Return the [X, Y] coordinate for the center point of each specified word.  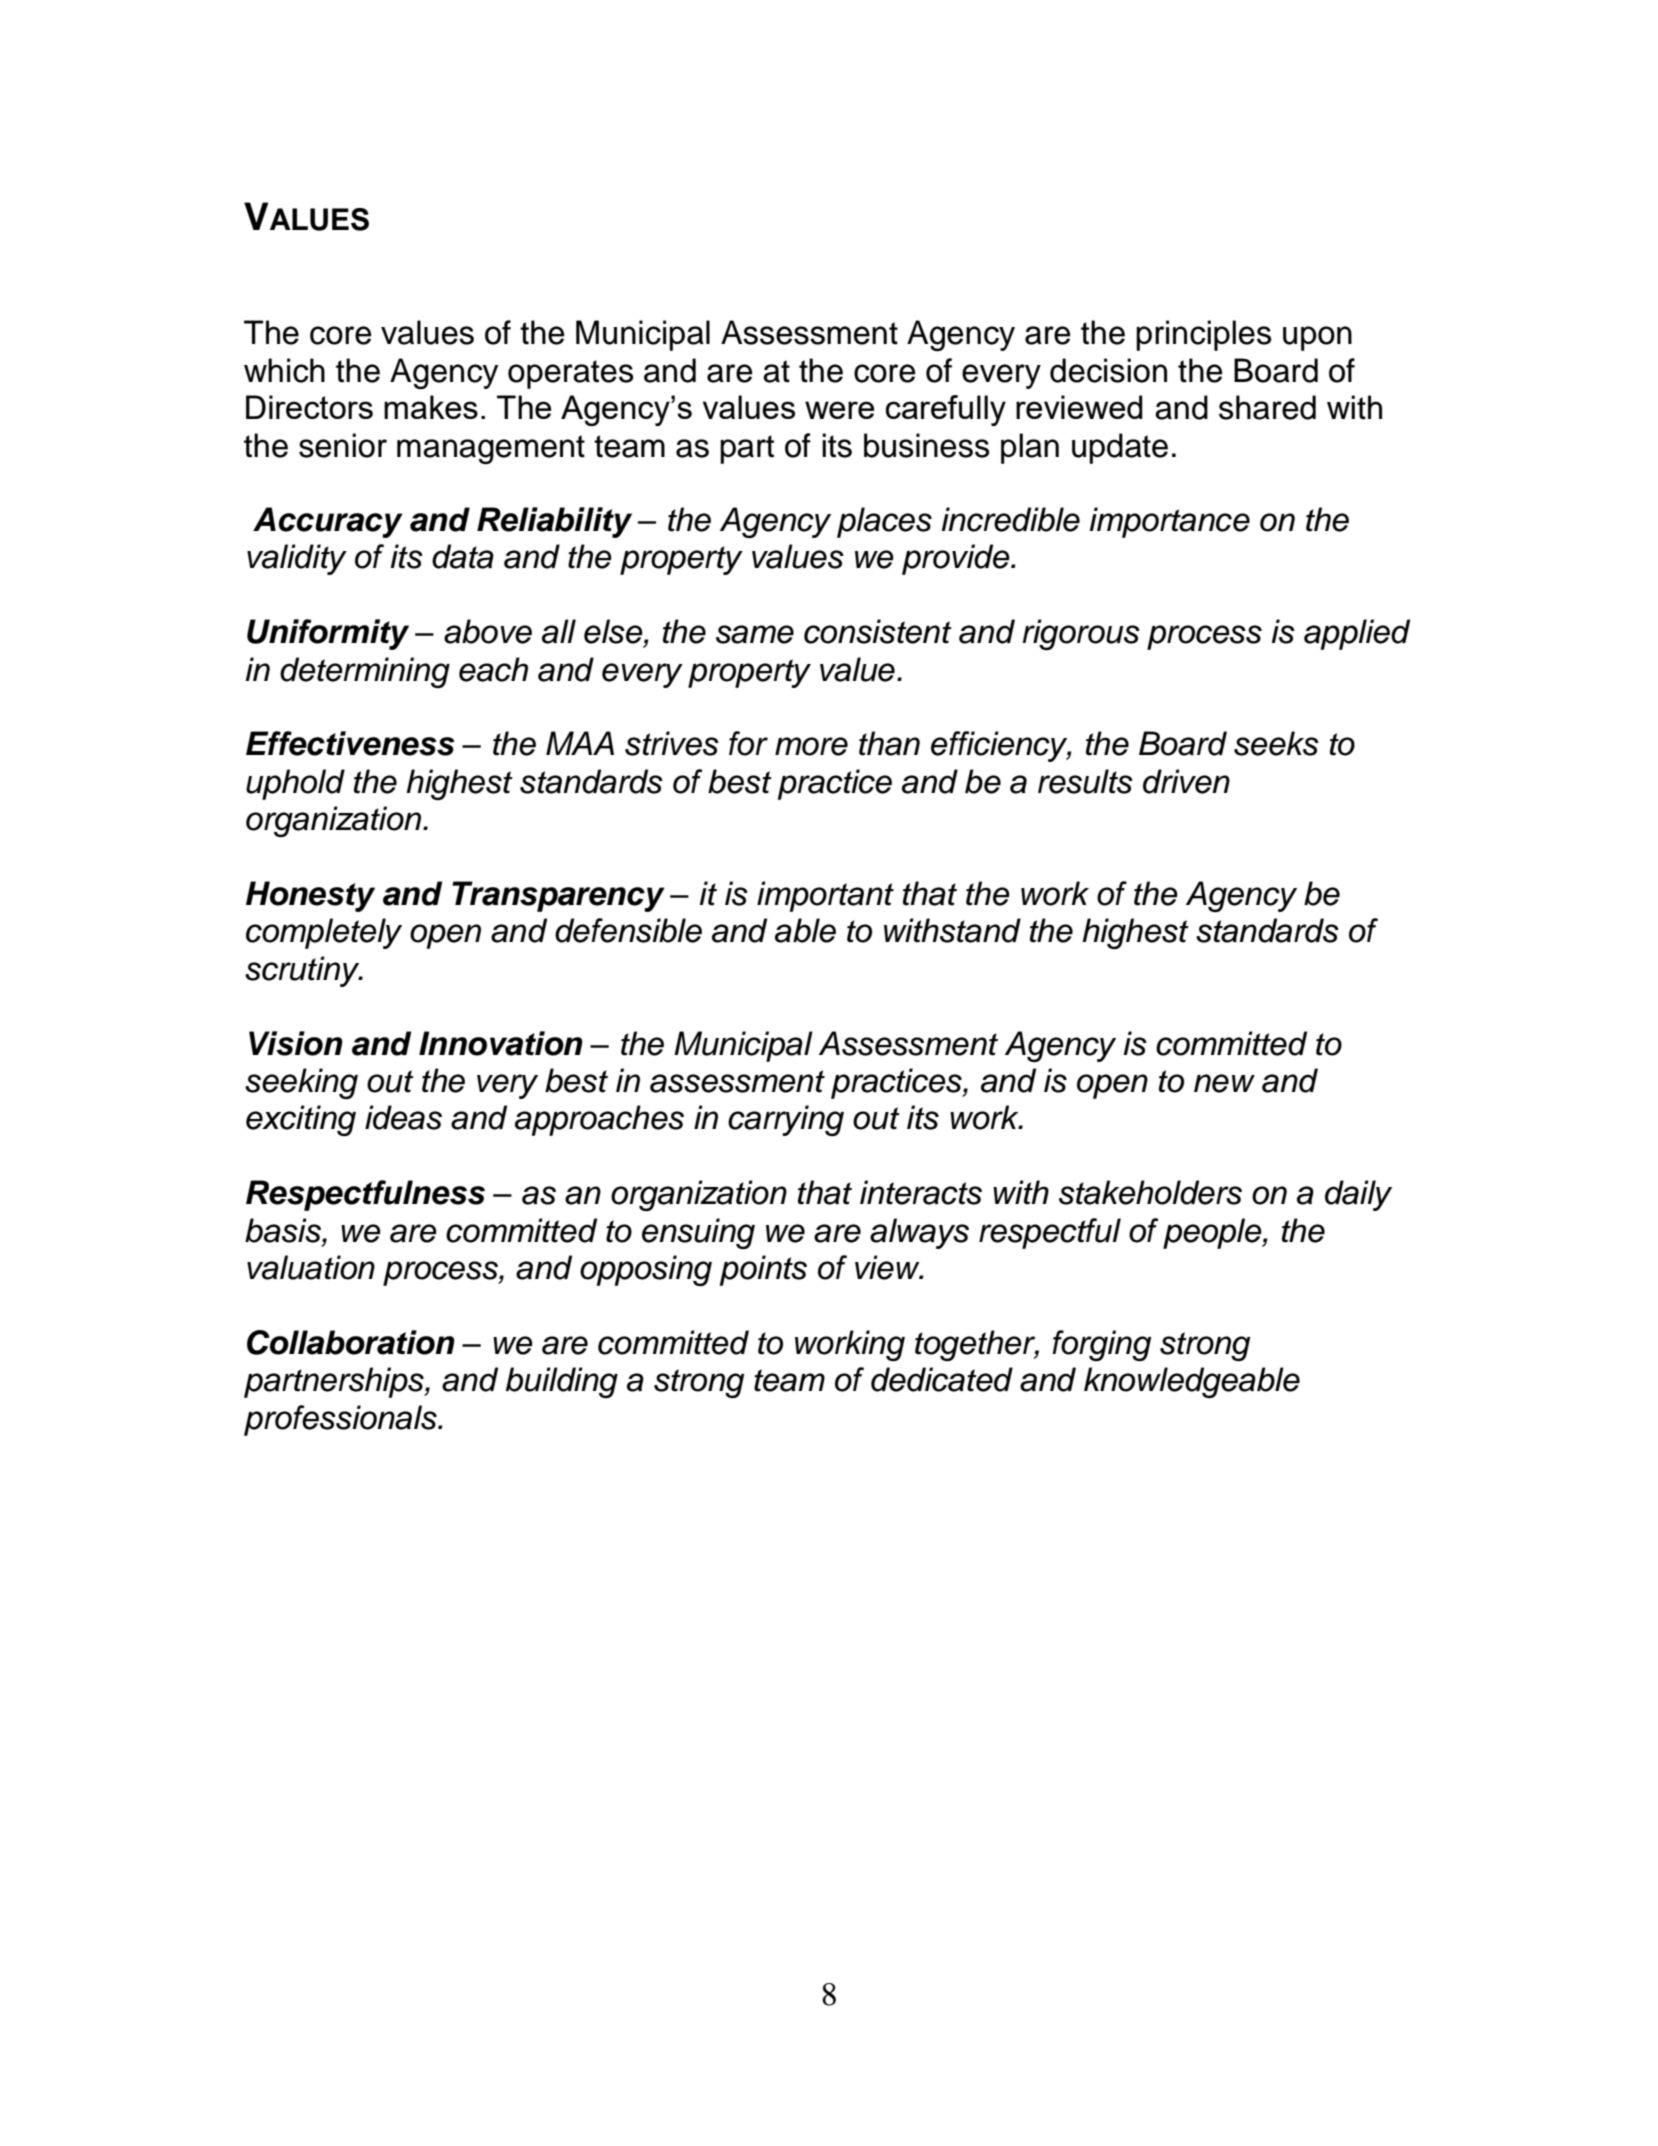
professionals [341, 1420]
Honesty [310, 896]
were [839, 410]
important [825, 896]
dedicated [942, 1379]
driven [1186, 781]
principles [1203, 335]
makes [431, 407]
